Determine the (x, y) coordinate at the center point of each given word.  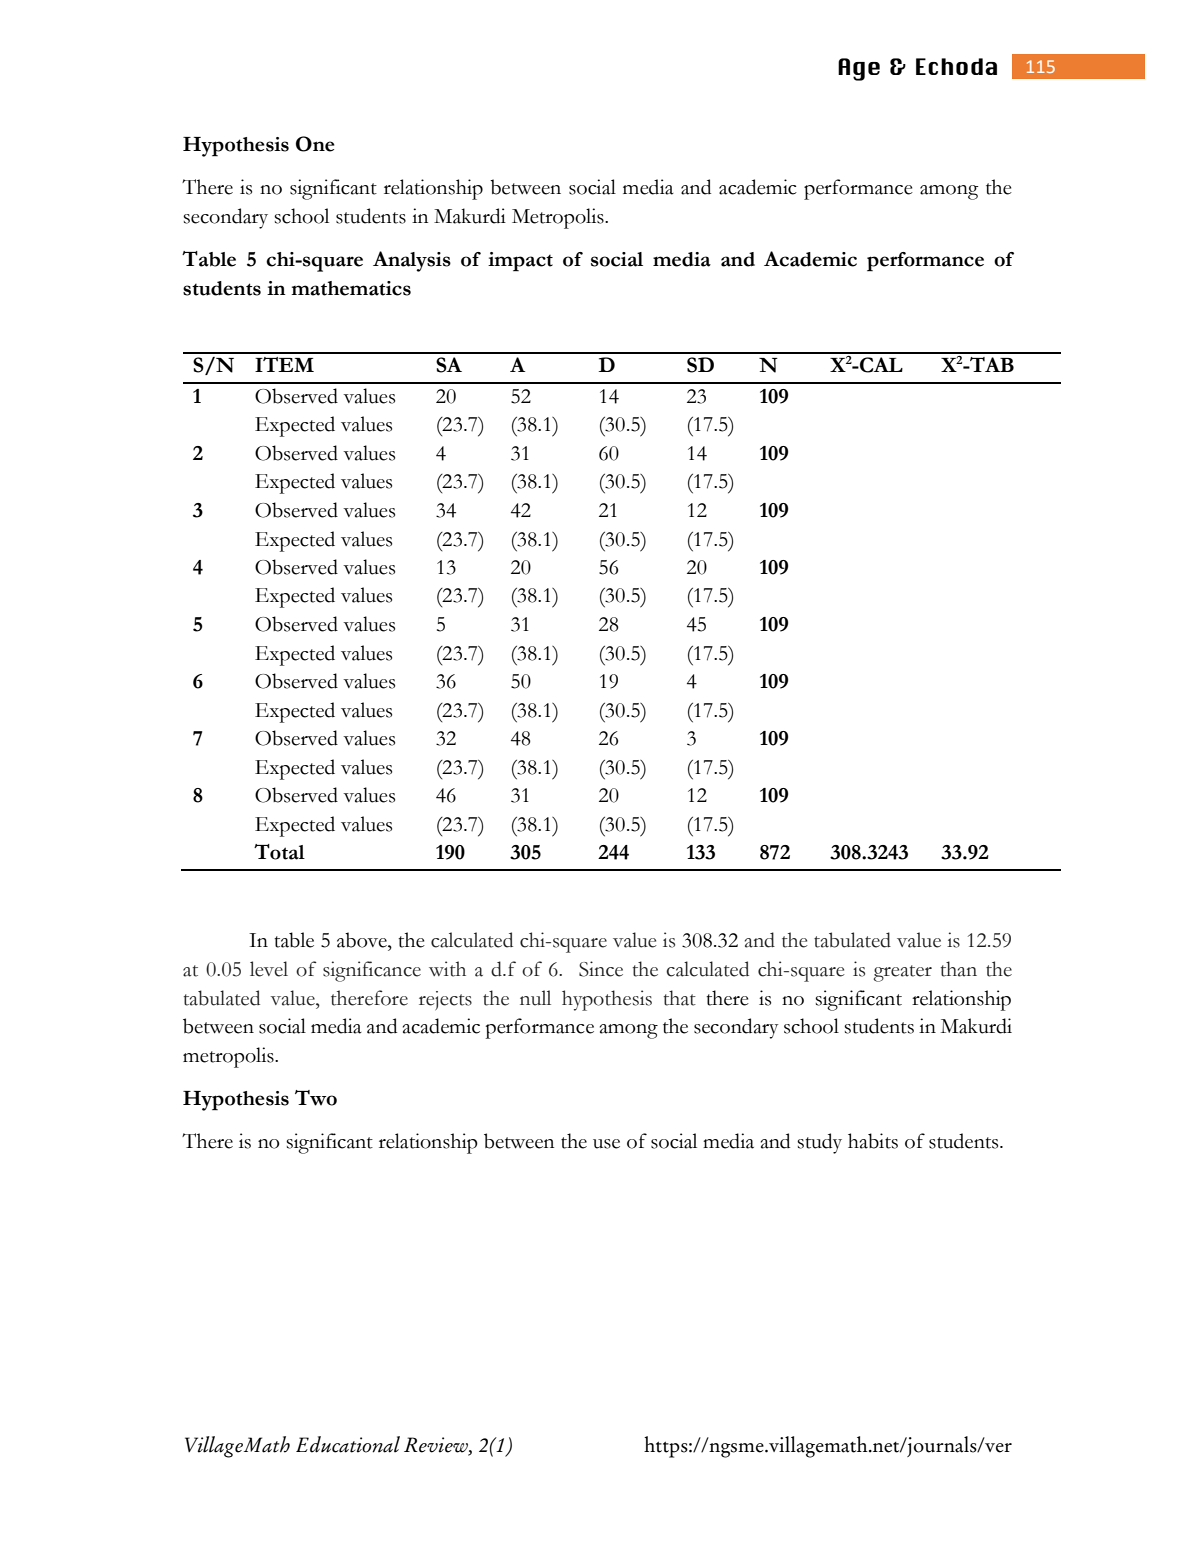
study (819, 1143)
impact (520, 262)
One (315, 144)
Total (279, 852)
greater (902, 973)
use (606, 1144)
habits (873, 1141)
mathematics (351, 288)
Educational (348, 1444)
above (363, 940)
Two (316, 1098)
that (680, 998)
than (959, 969)
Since (601, 969)
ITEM (284, 364)
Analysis (412, 261)
